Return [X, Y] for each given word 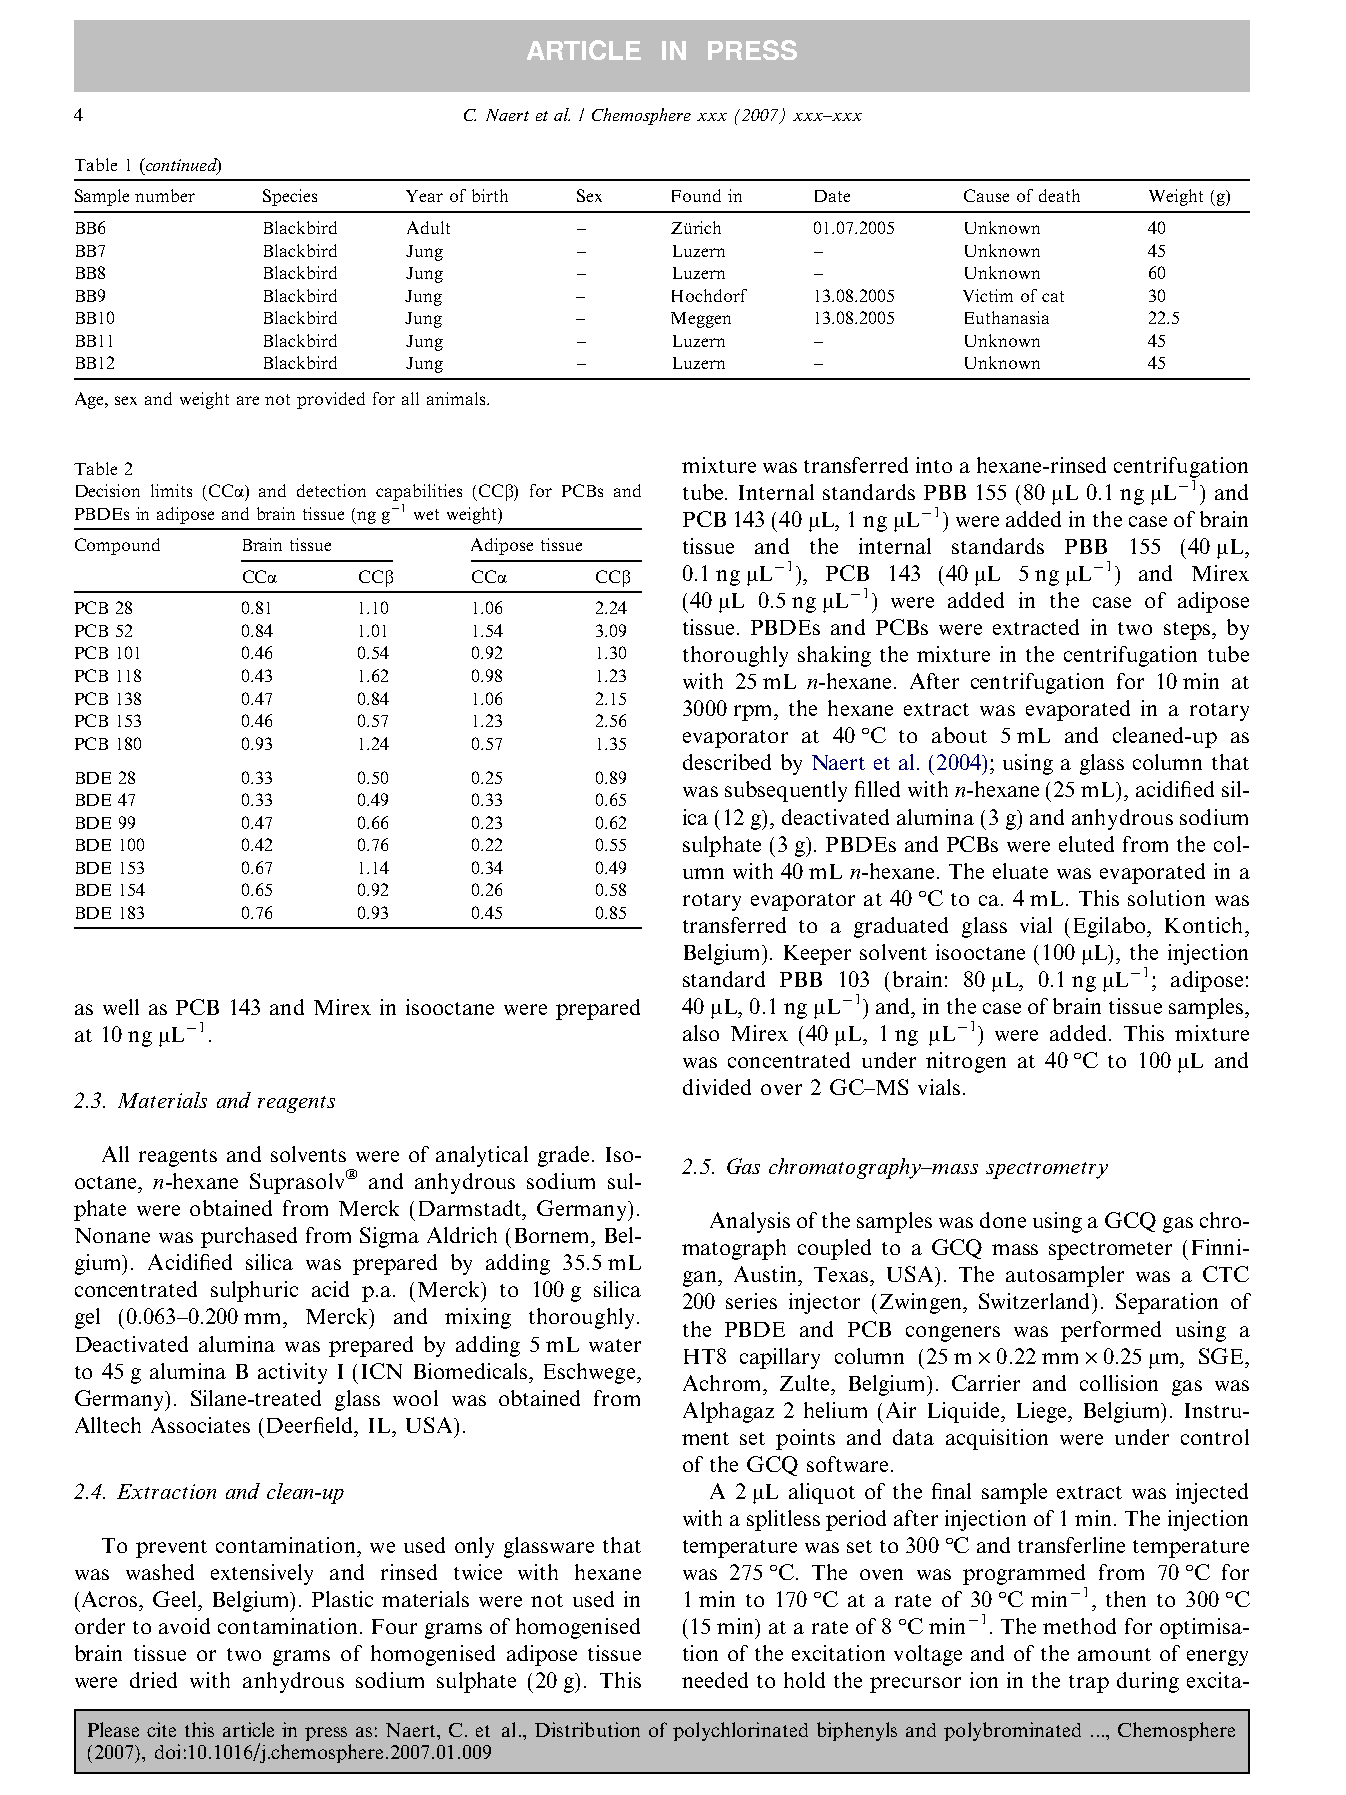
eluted [1086, 844]
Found [696, 195]
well [121, 1007]
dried [153, 1680]
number [165, 195]
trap [1089, 1684]
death [1059, 195]
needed [715, 1680]
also [701, 1033]
